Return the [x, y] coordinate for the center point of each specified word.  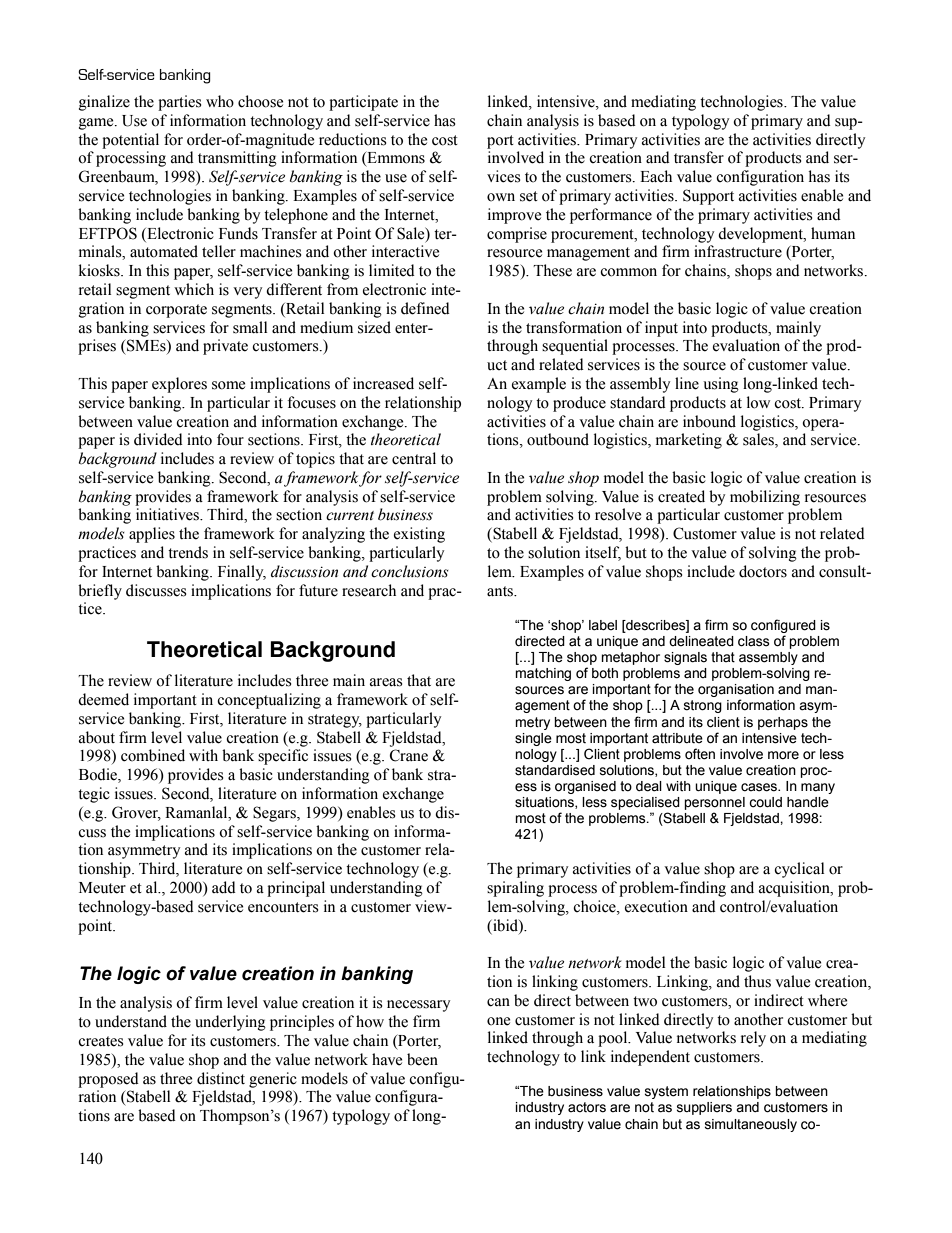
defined [425, 308]
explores [179, 385]
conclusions [410, 571]
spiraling [515, 889]
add [224, 887]
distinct [221, 1078]
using [721, 385]
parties [179, 103]
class [754, 641]
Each [656, 176]
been [422, 1059]
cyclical [799, 870]
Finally [242, 573]
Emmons [395, 159]
